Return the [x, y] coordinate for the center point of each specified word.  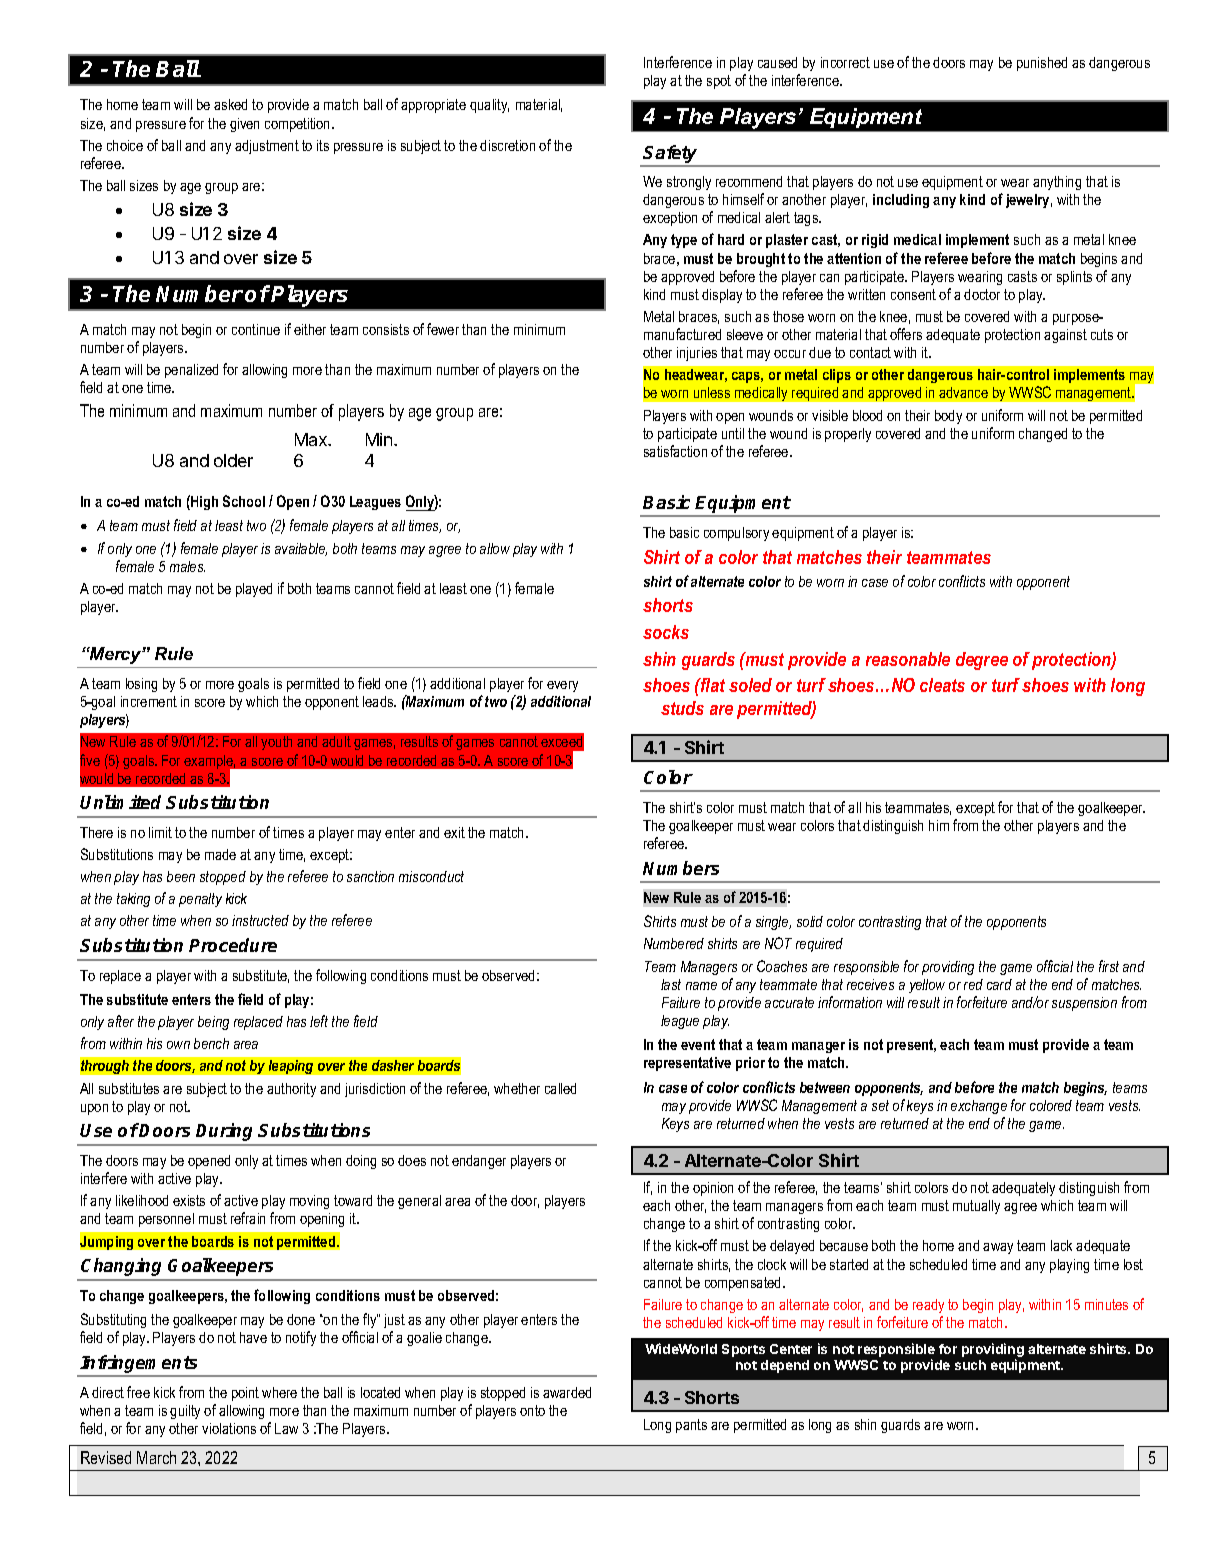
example [210, 763]
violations [229, 1428]
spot [719, 82]
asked [230, 104]
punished [1042, 64]
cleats [942, 685]
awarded [567, 1392]
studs [682, 708]
